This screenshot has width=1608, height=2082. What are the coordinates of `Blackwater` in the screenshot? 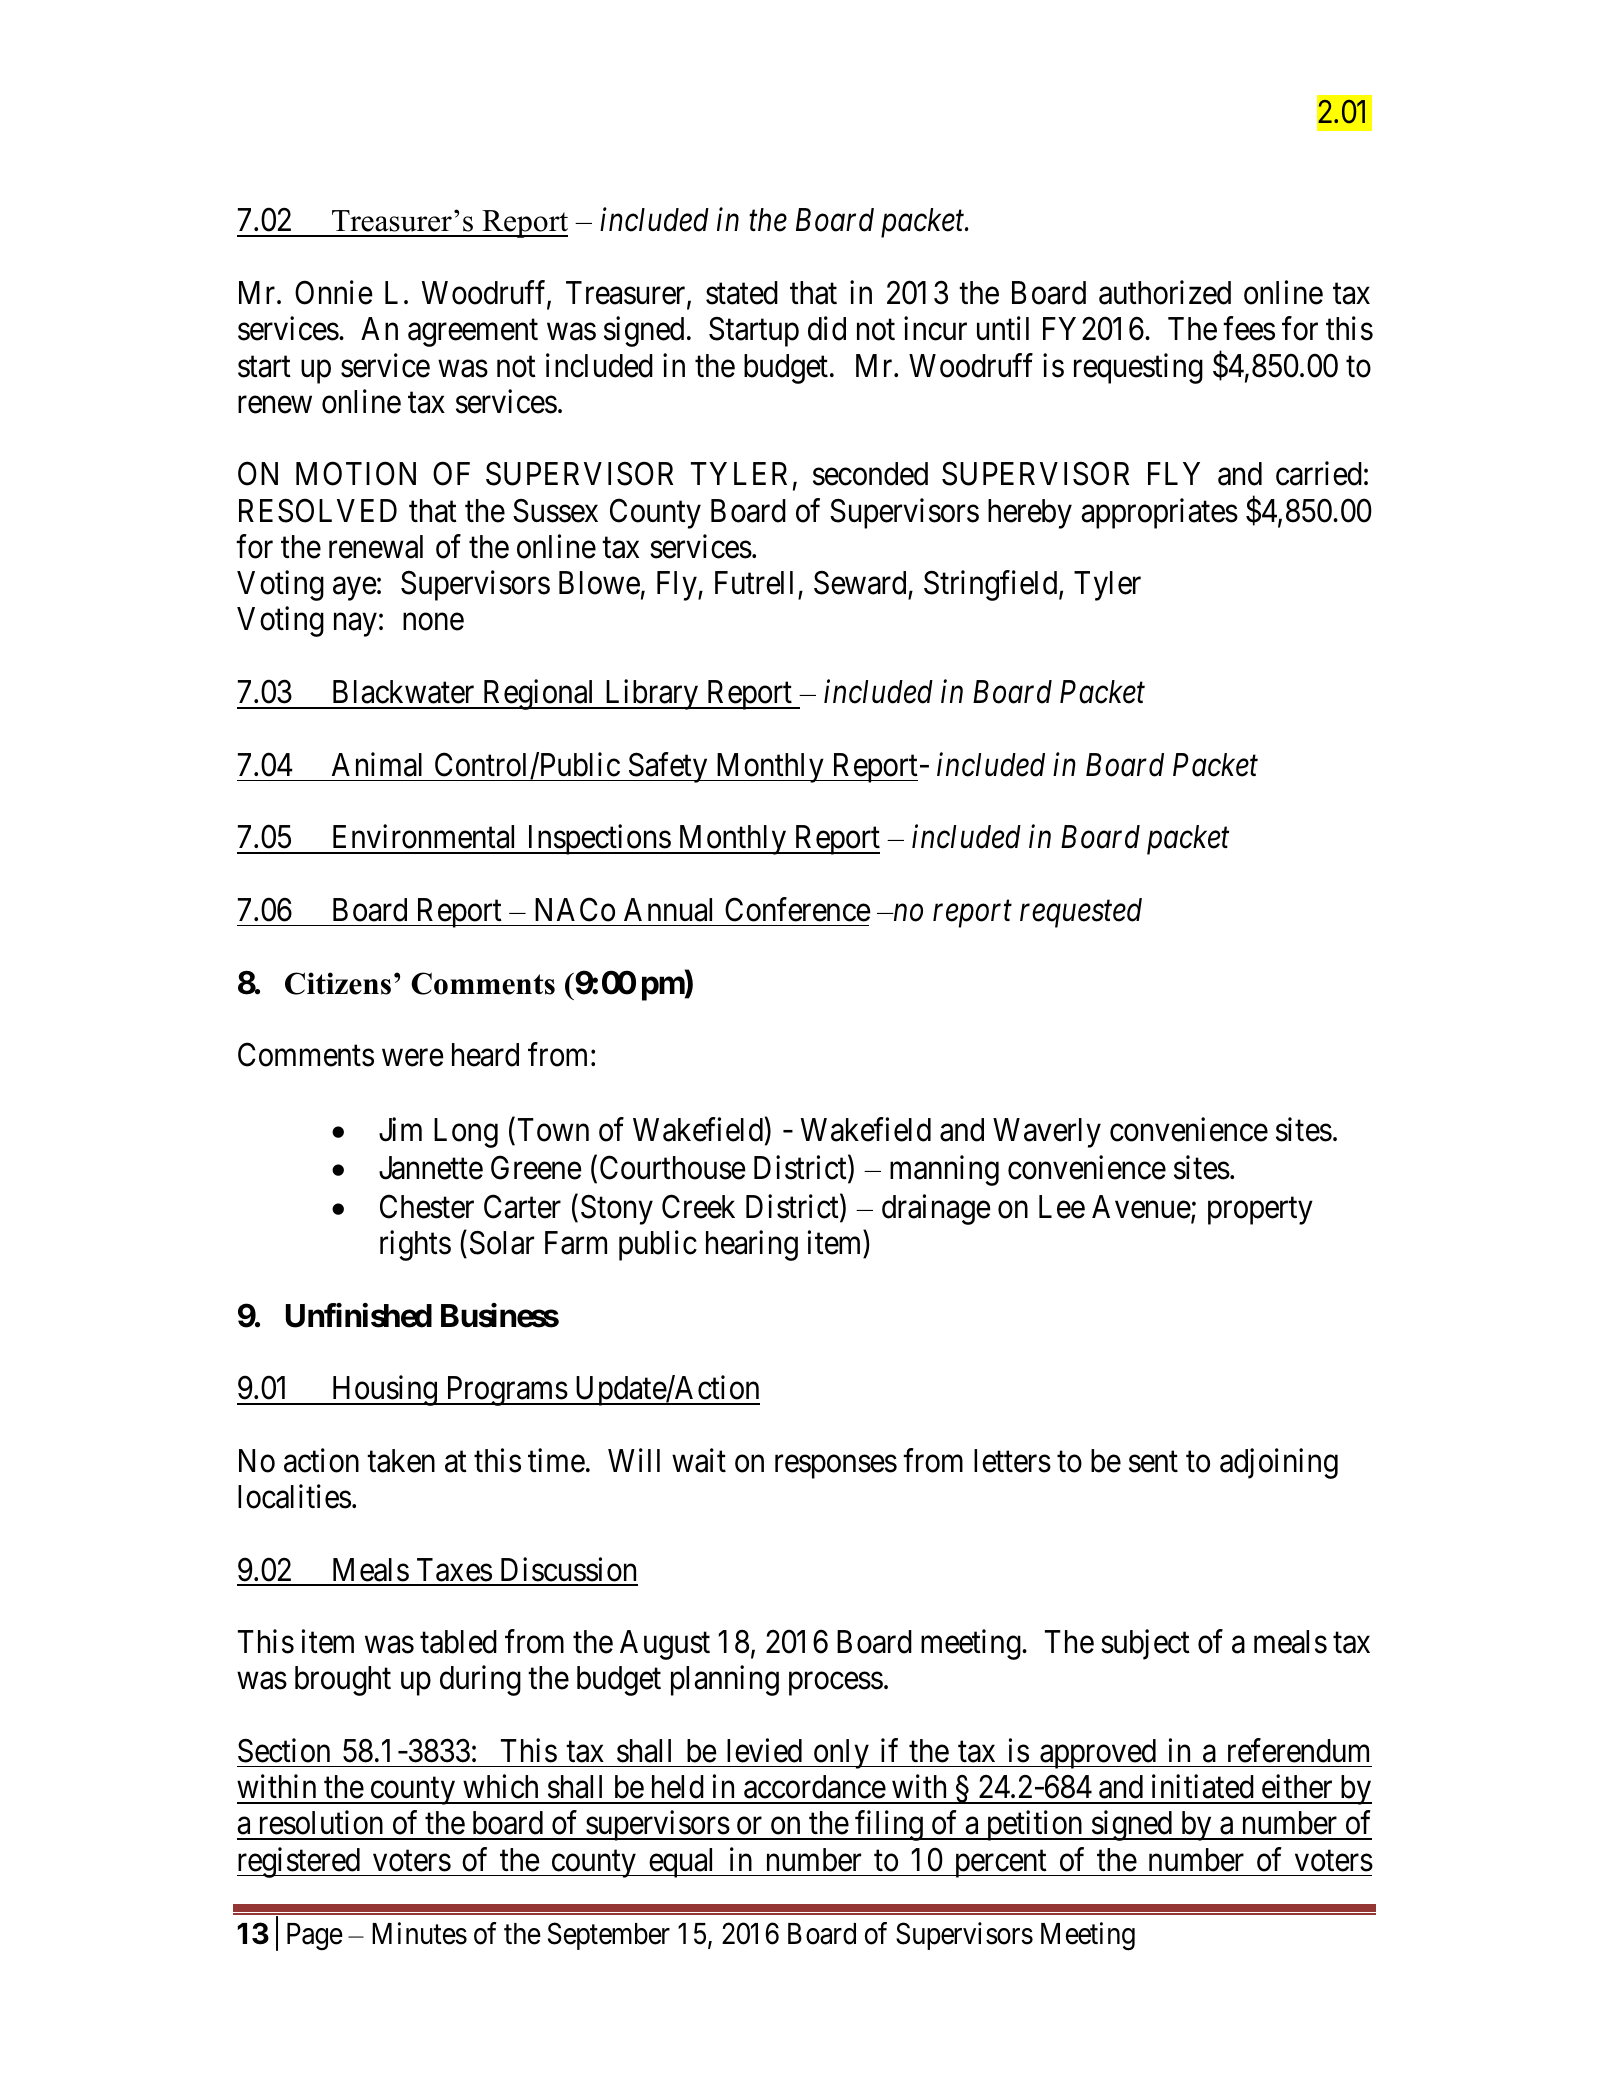 It's located at (403, 692).
